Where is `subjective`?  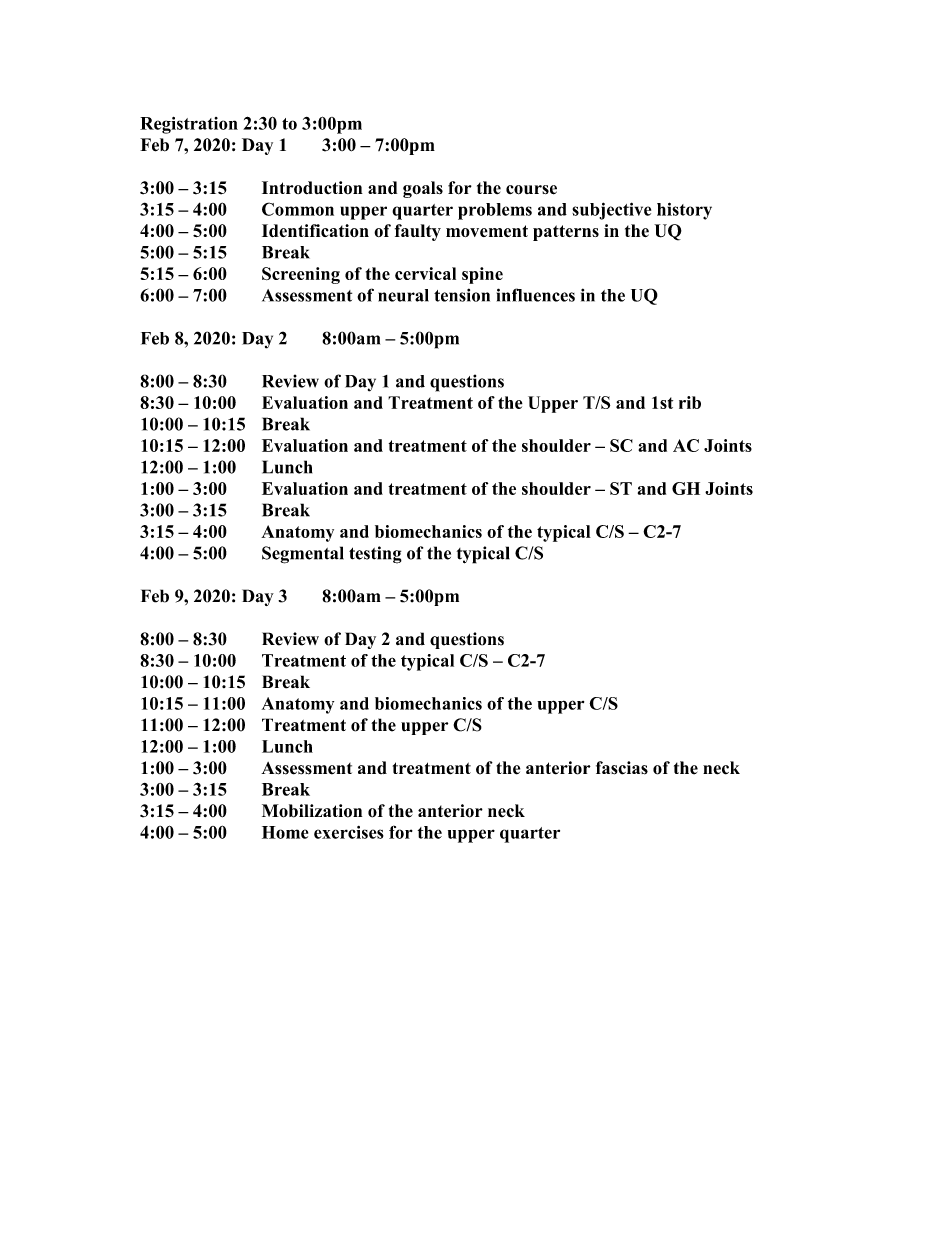 subjective is located at coordinates (611, 211).
